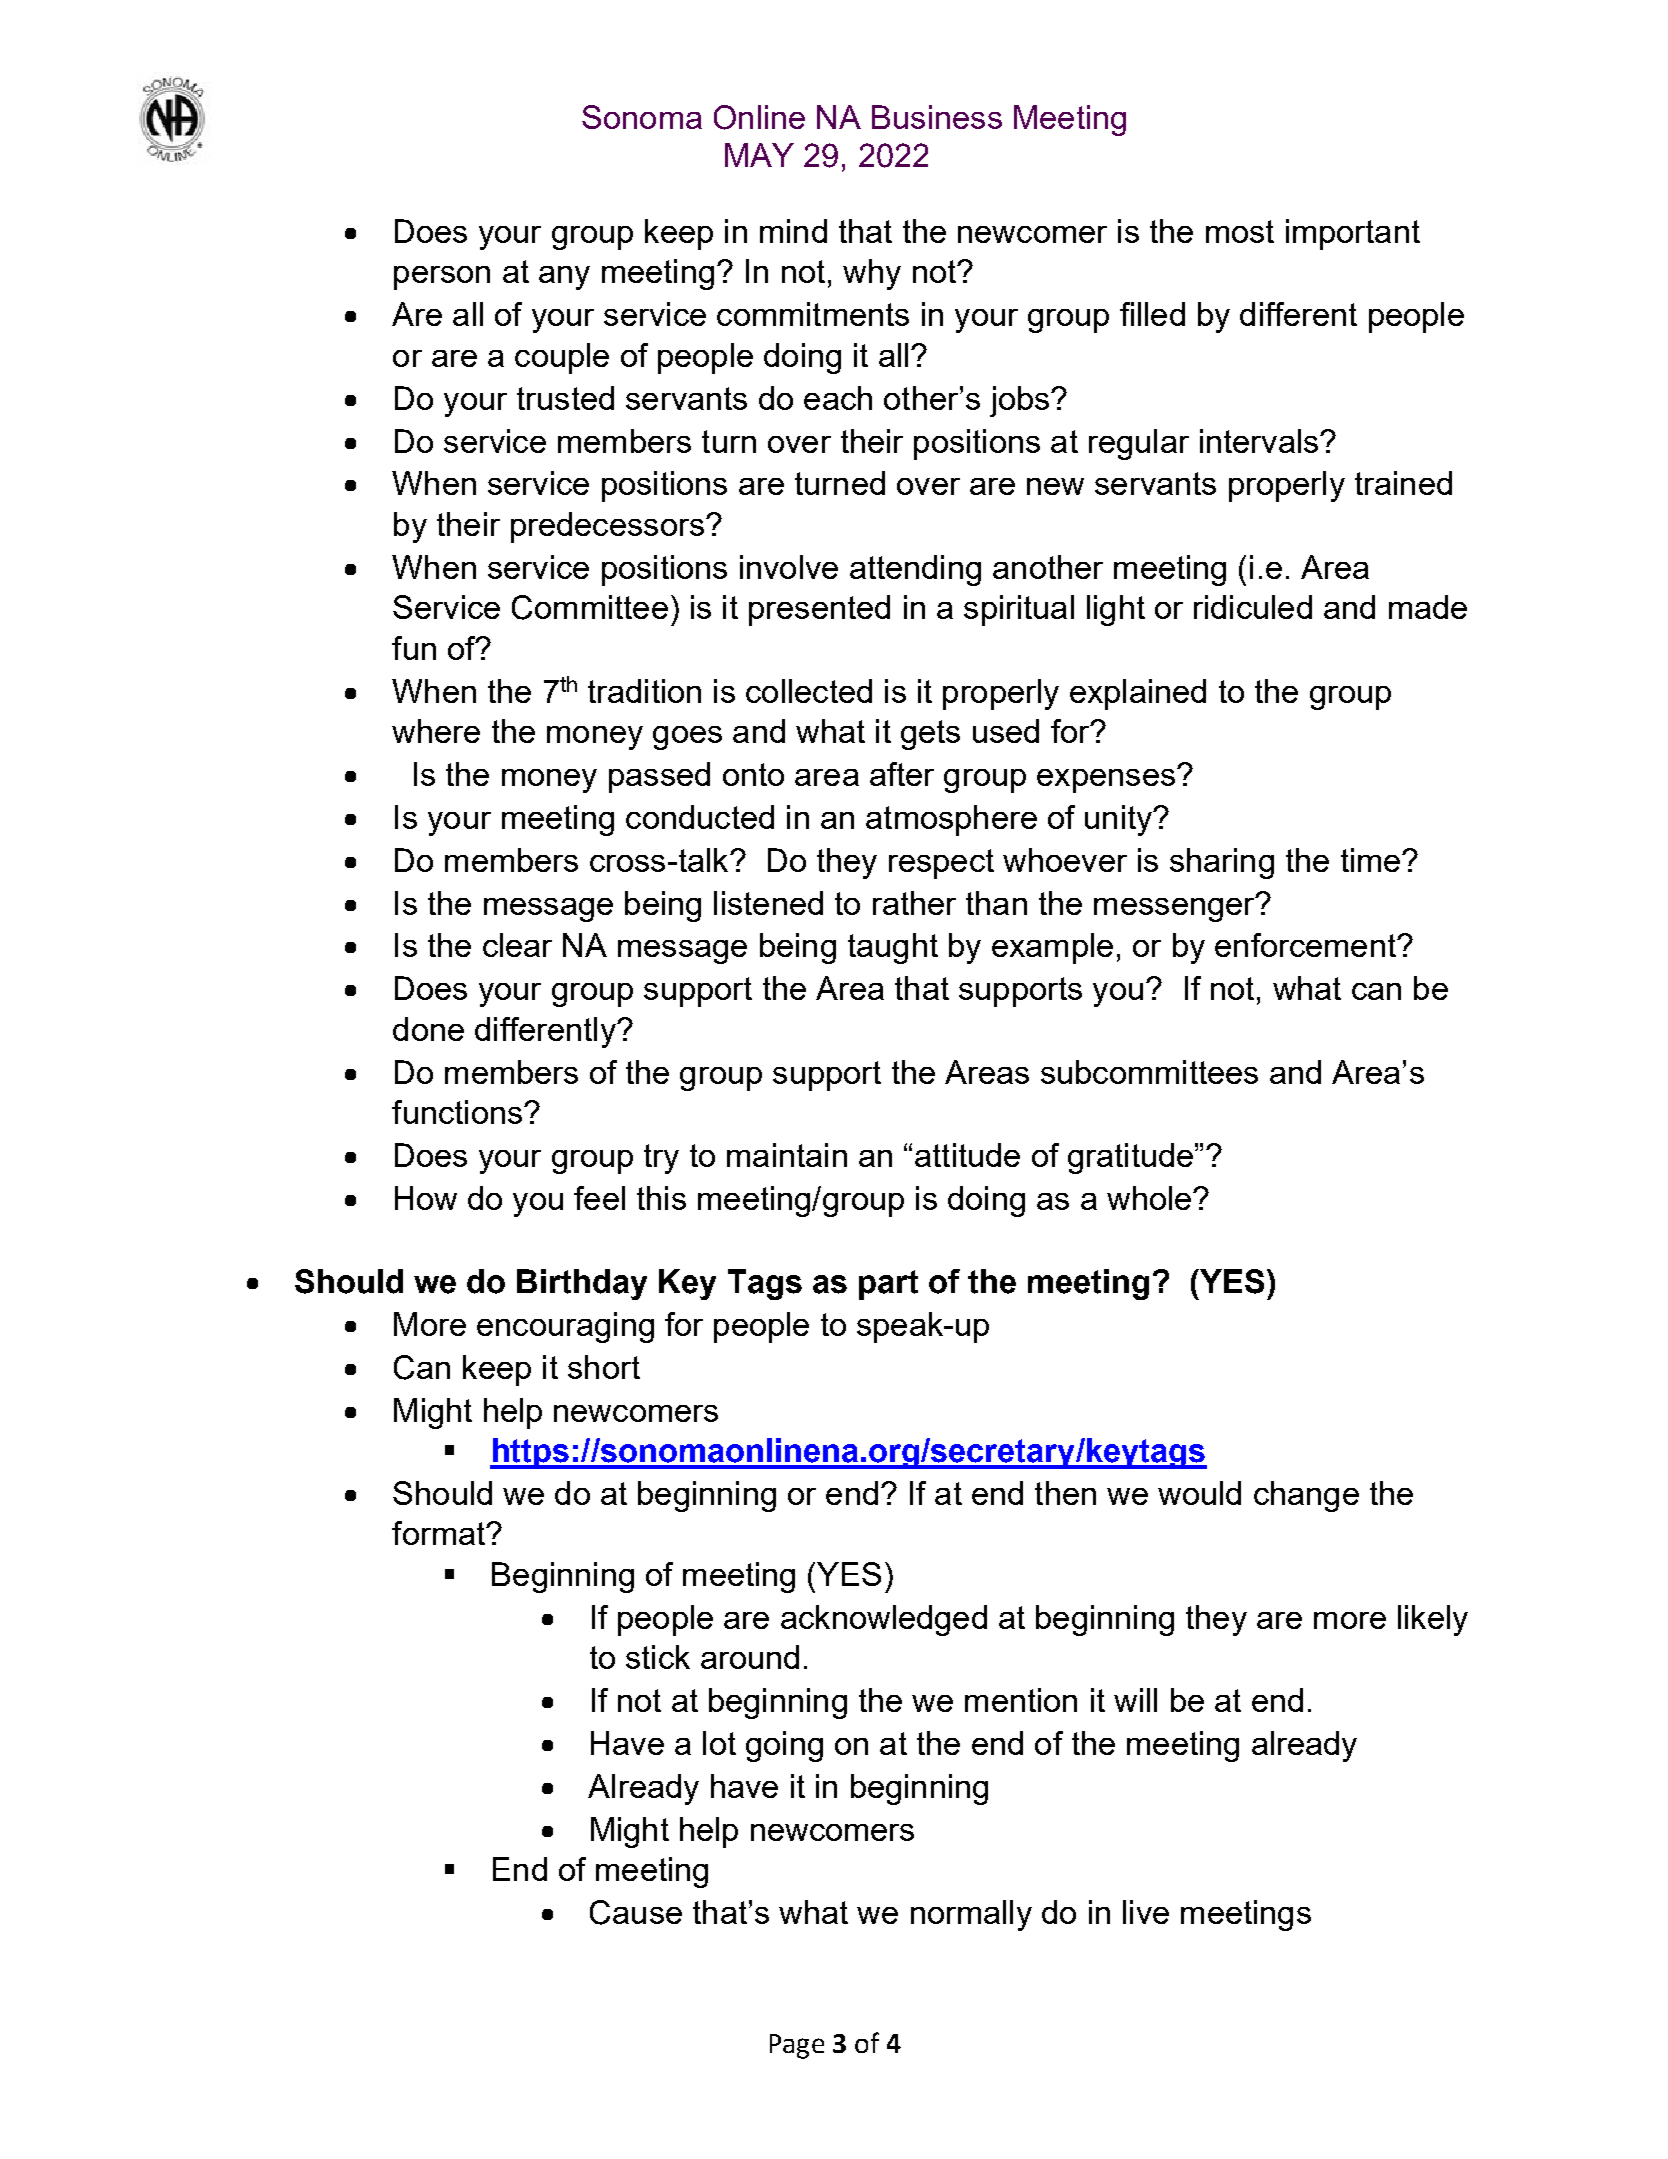 Image resolution: width=1668 pixels, height=2159 pixels. I want to click on Business, so click(937, 117).
